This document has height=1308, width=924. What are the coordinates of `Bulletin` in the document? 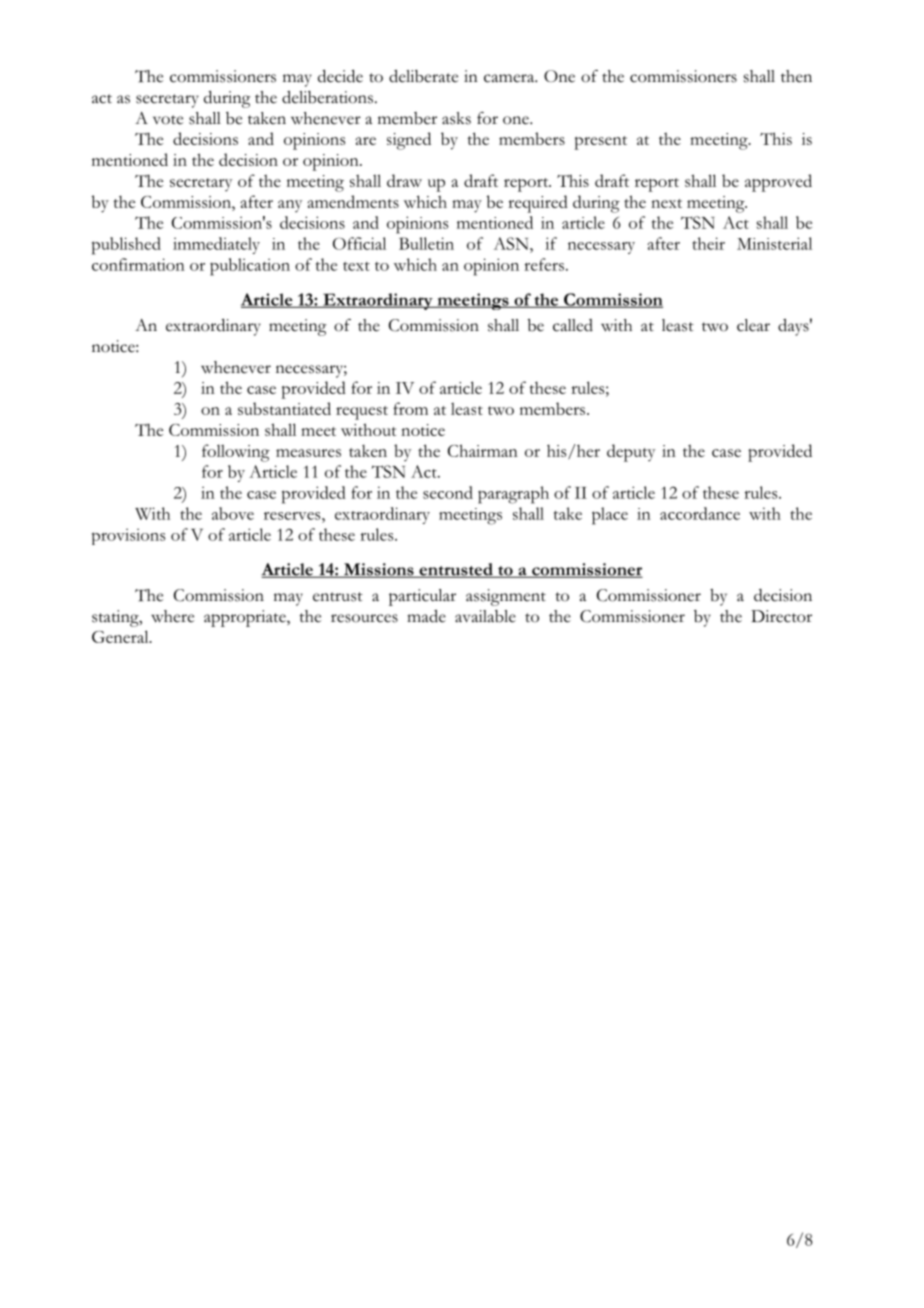 It's located at (426, 243).
